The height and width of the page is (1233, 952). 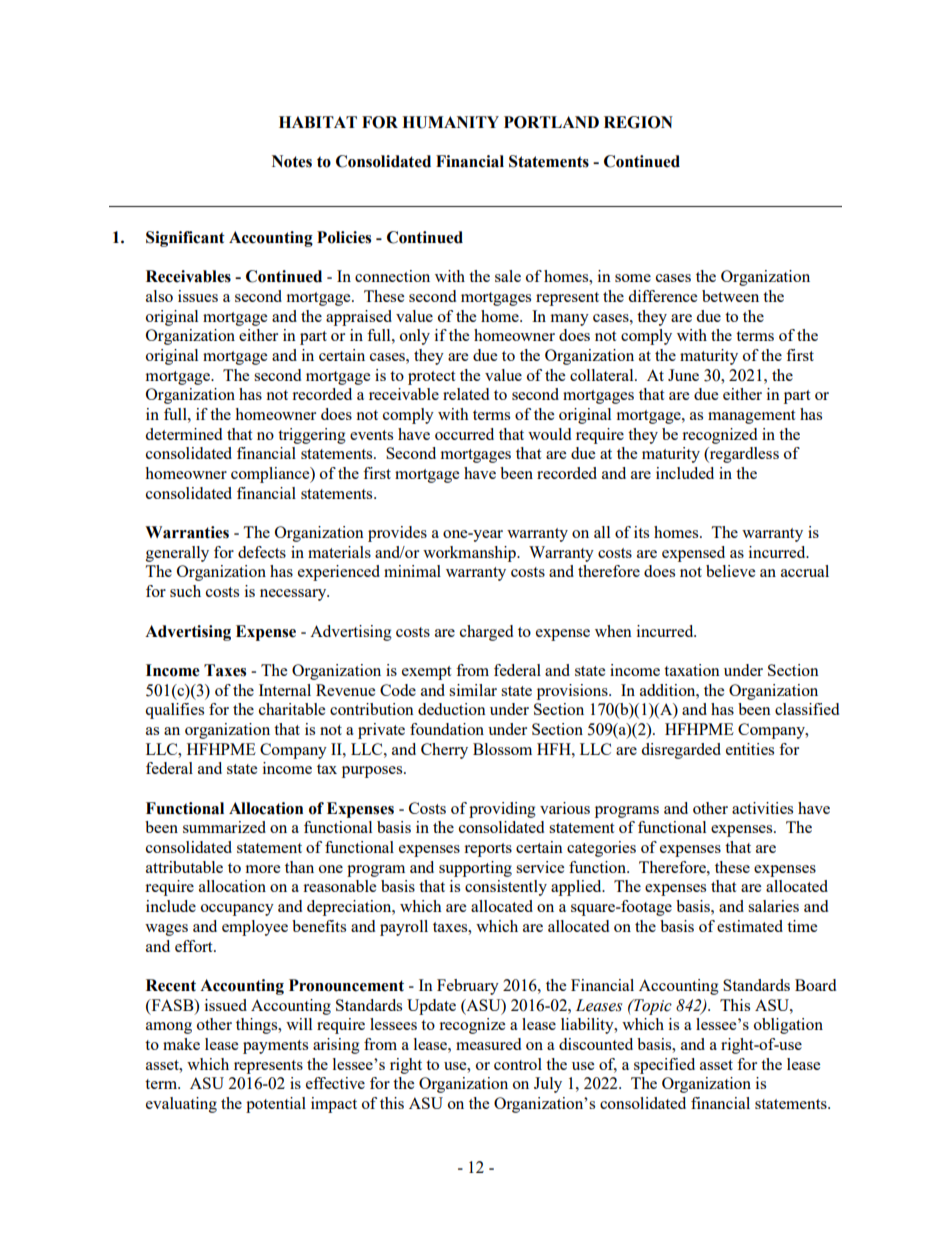 What do you see at coordinates (638, 122) in the page?
I see `REGION` at bounding box center [638, 122].
